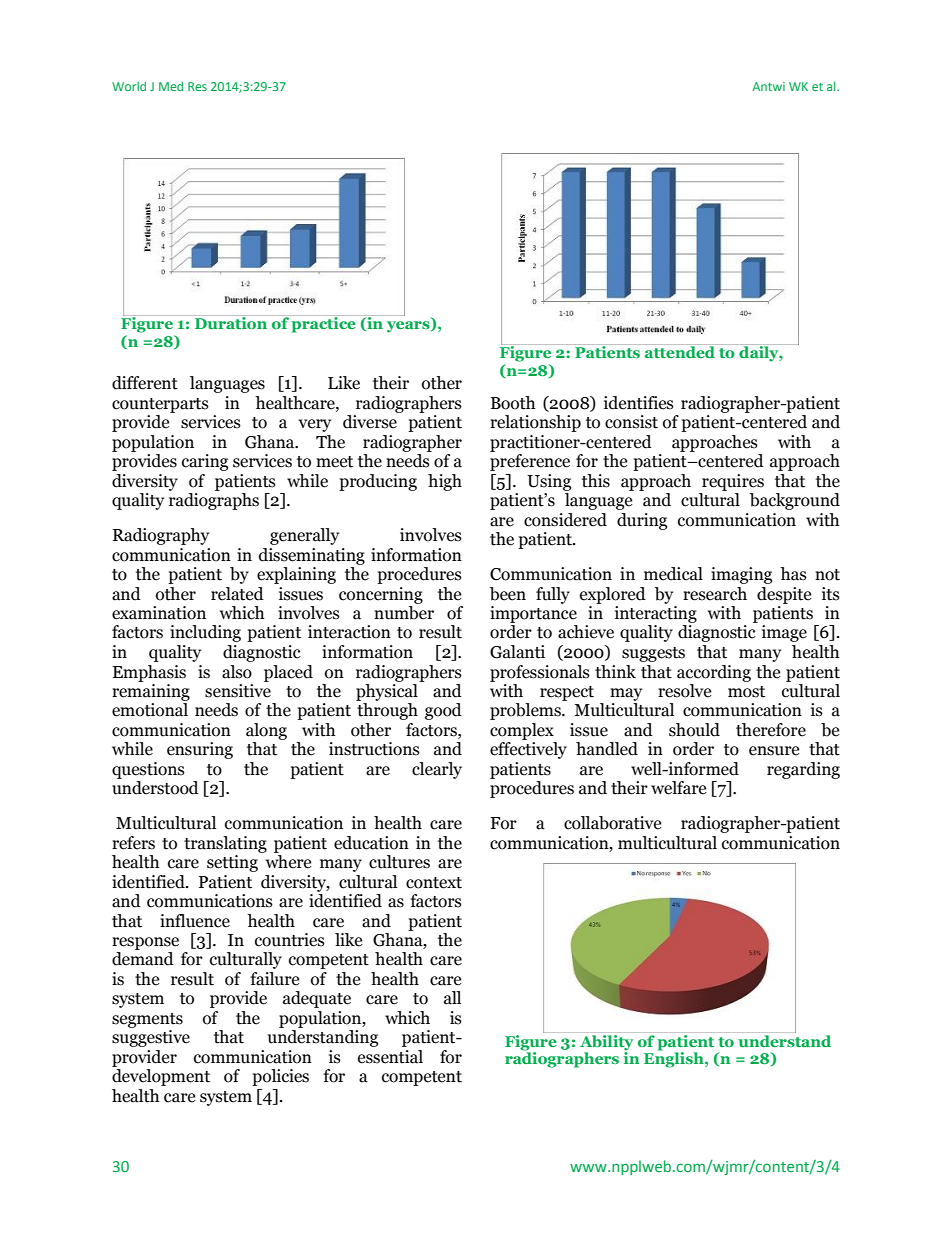 Image resolution: width=952 pixels, height=1233 pixels. Describe the element at coordinates (205, 462) in the screenshot. I see `caring` at that location.
